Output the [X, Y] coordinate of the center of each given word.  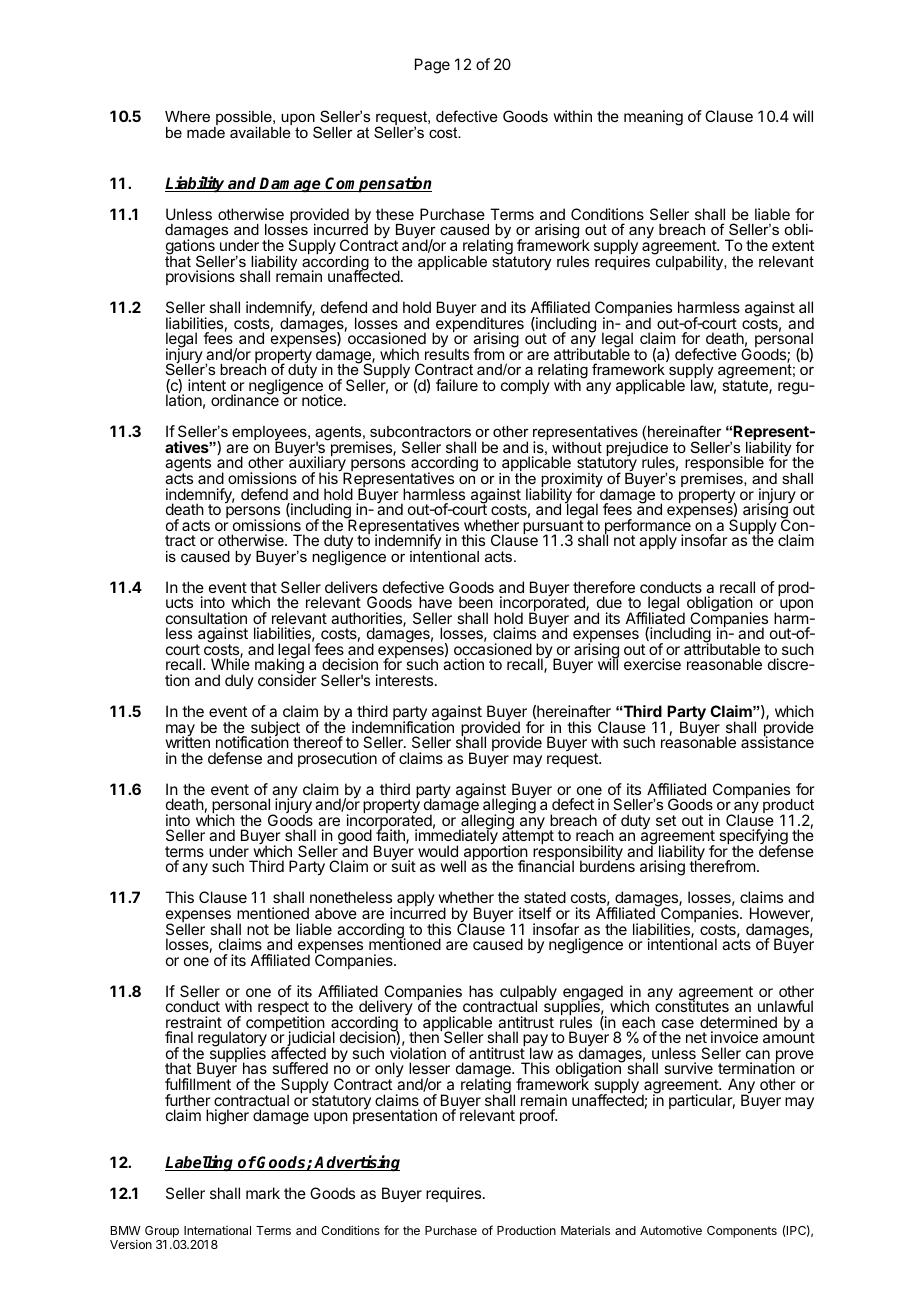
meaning [653, 118]
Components [742, 1232]
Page [432, 66]
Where [187, 116]
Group [162, 1232]
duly [239, 681]
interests [404, 680]
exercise [652, 664]
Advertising [356, 1163]
